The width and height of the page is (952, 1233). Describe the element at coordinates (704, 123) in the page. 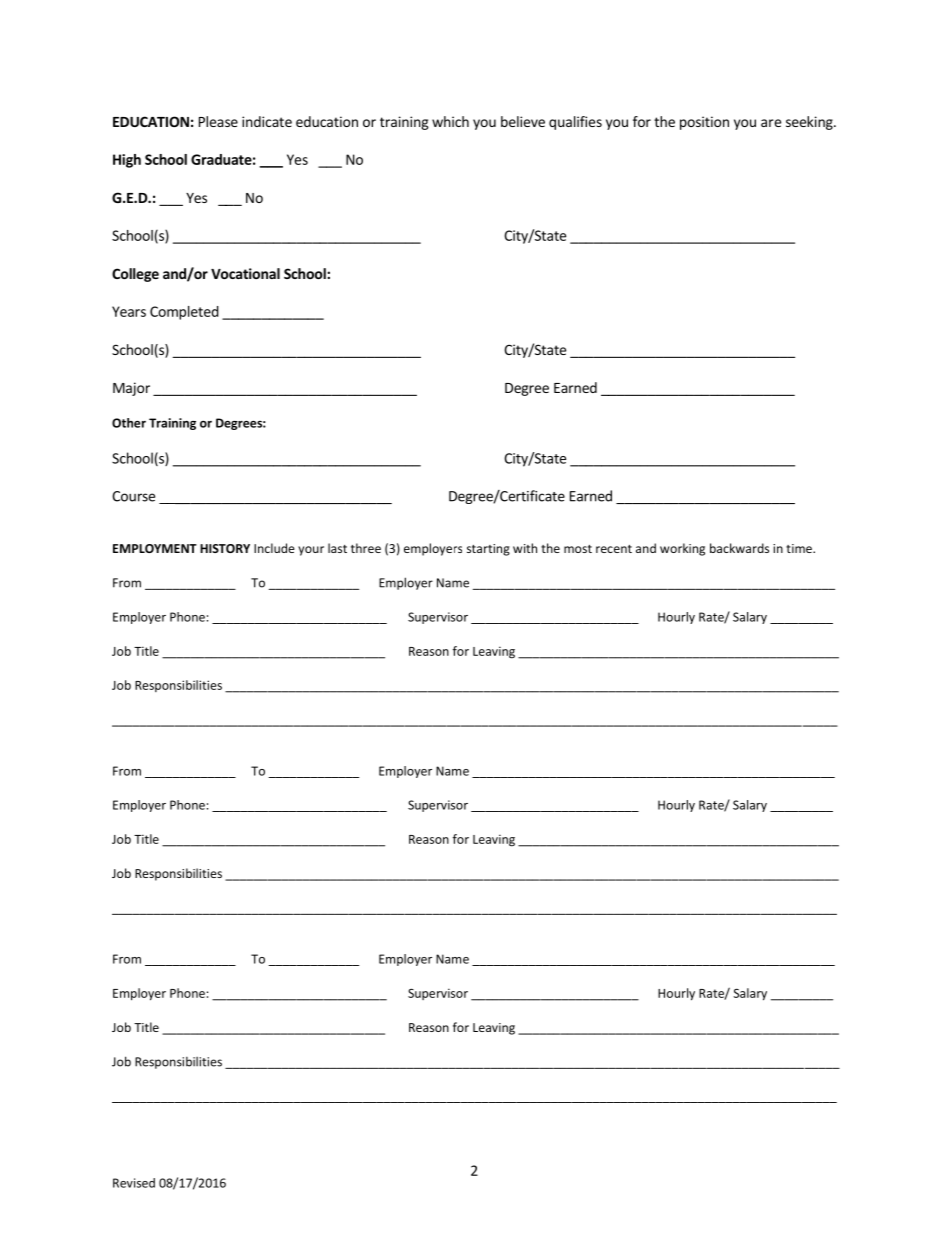

I see `position` at that location.
